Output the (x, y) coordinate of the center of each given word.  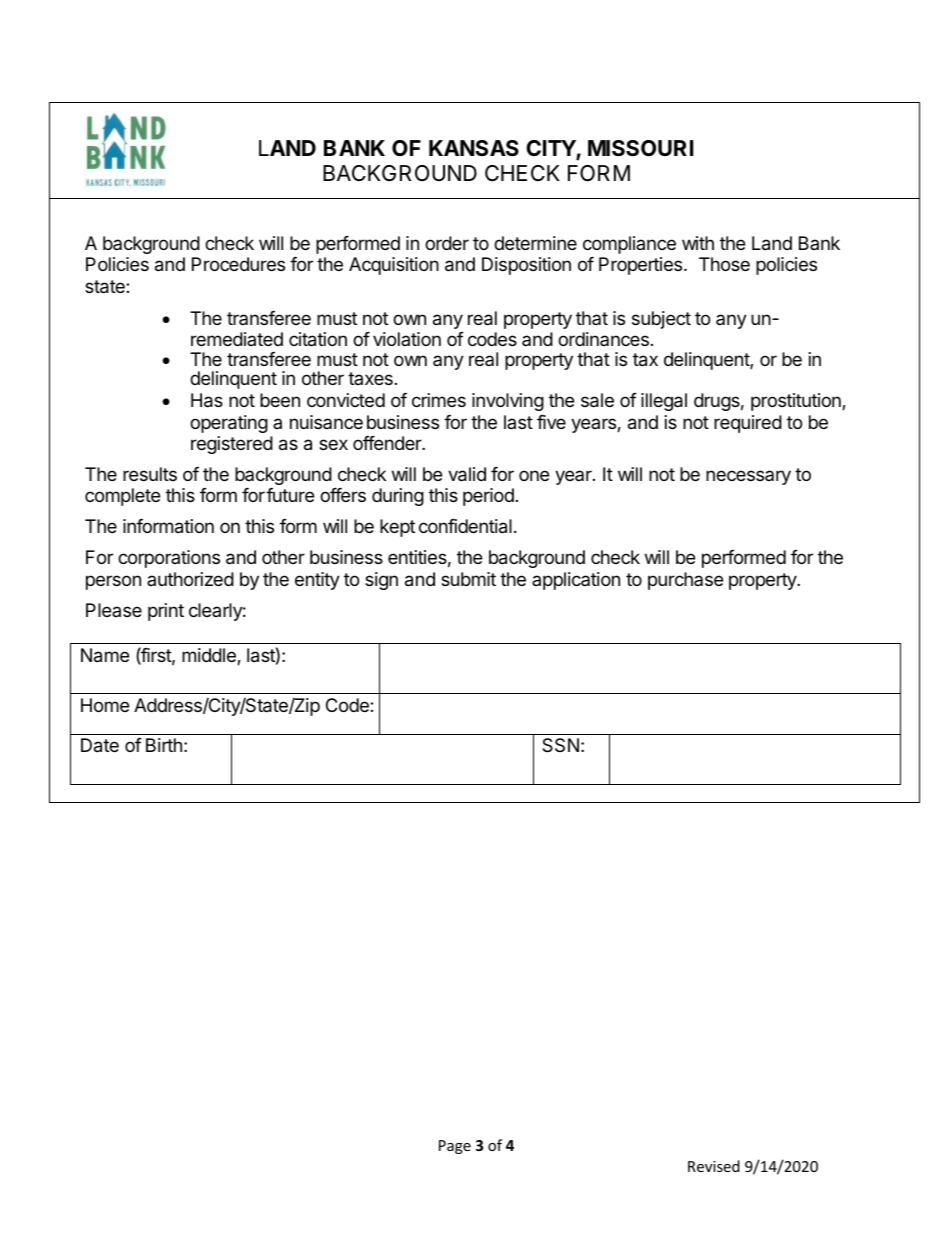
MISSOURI (641, 148)
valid (467, 474)
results (150, 474)
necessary (748, 477)
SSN (560, 745)
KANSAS (474, 148)
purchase (685, 581)
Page (455, 1147)
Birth (164, 745)
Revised (714, 1166)
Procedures (238, 264)
